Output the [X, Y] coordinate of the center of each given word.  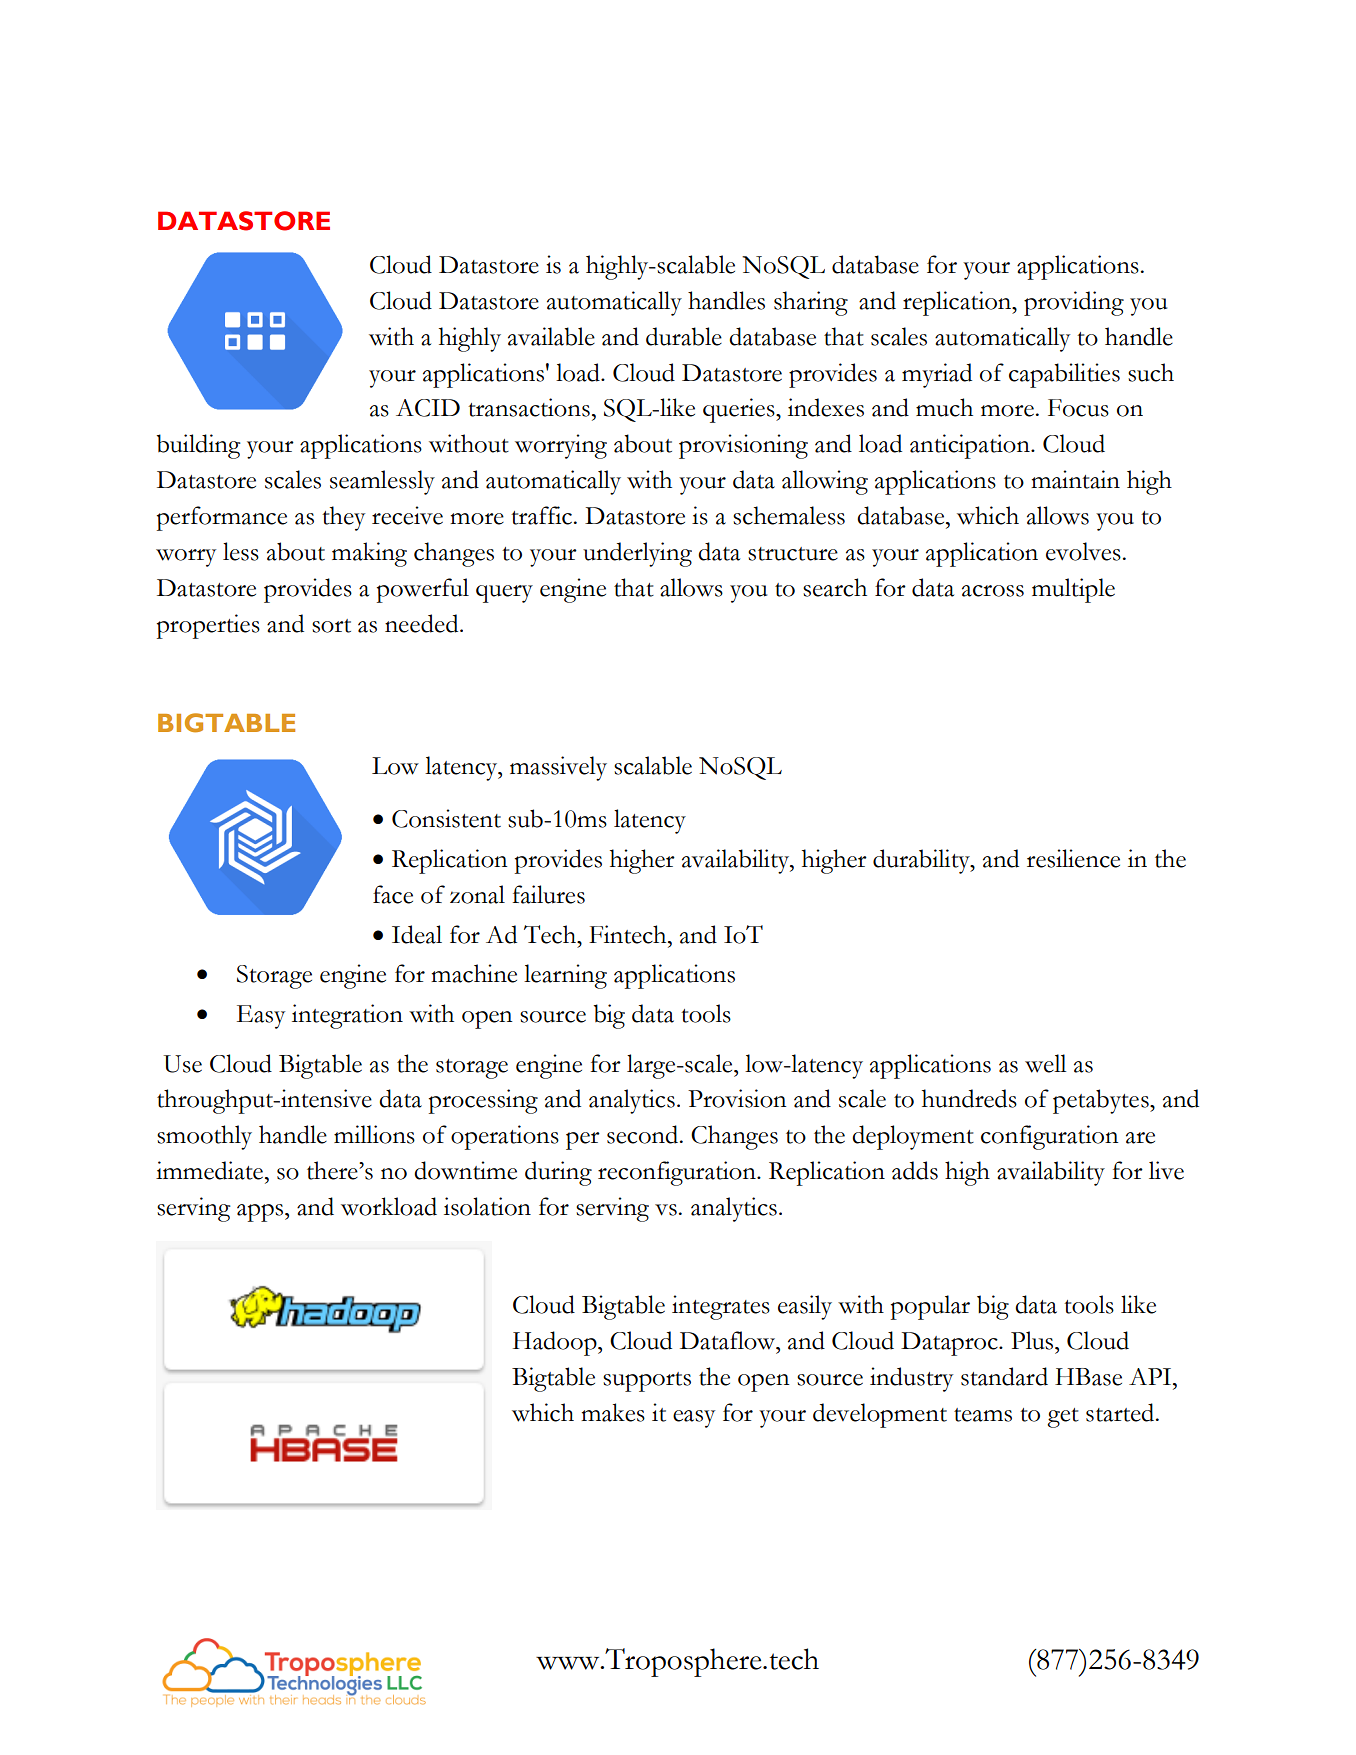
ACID [428, 408]
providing [1074, 303]
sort [331, 626]
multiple [1073, 590]
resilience [1073, 858]
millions [374, 1134]
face [393, 894]
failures [548, 894]
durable [684, 336]
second [644, 1134]
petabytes [1102, 1101]
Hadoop [556, 1343]
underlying [637, 554]
